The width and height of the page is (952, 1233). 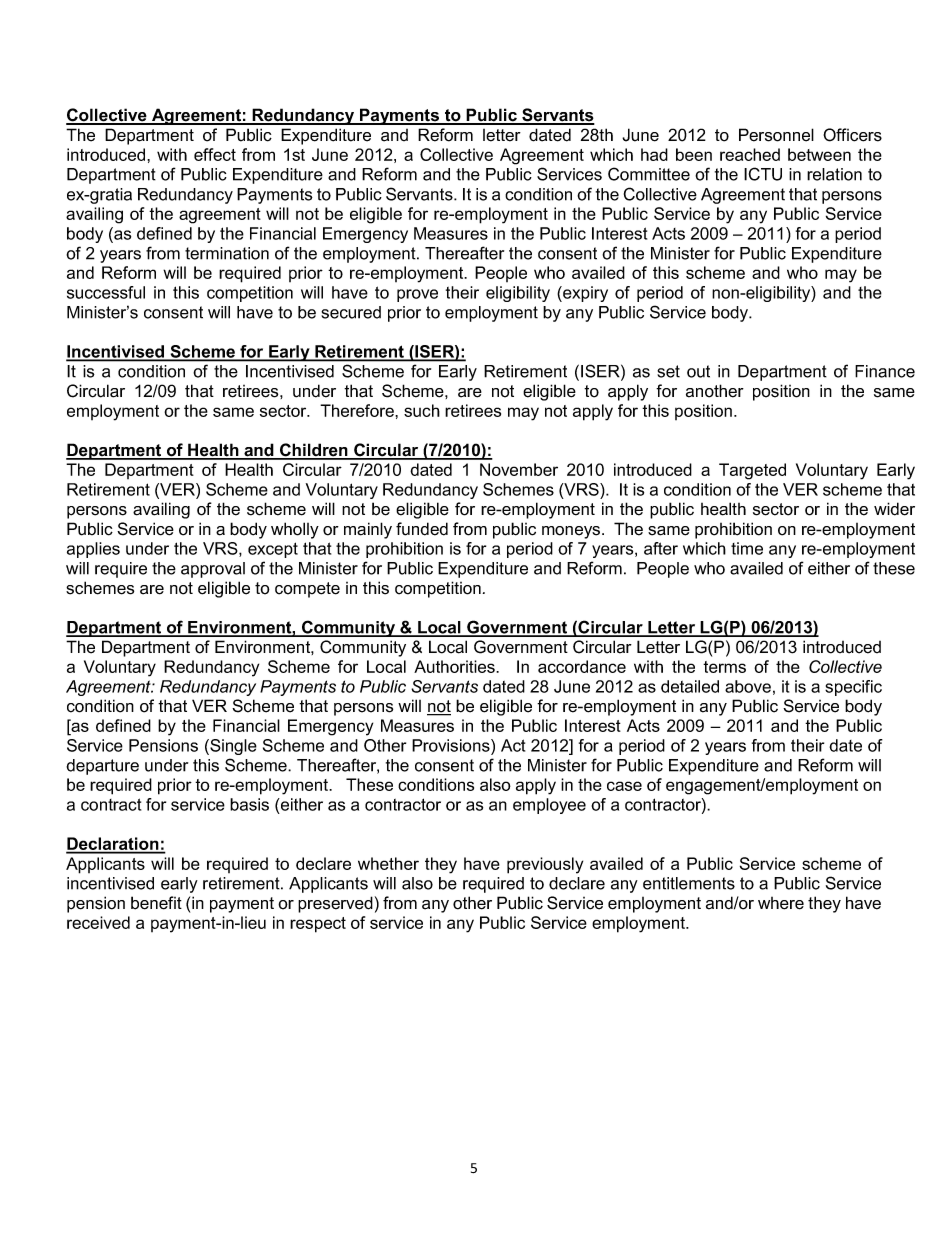 I want to click on effect, so click(x=215, y=154).
